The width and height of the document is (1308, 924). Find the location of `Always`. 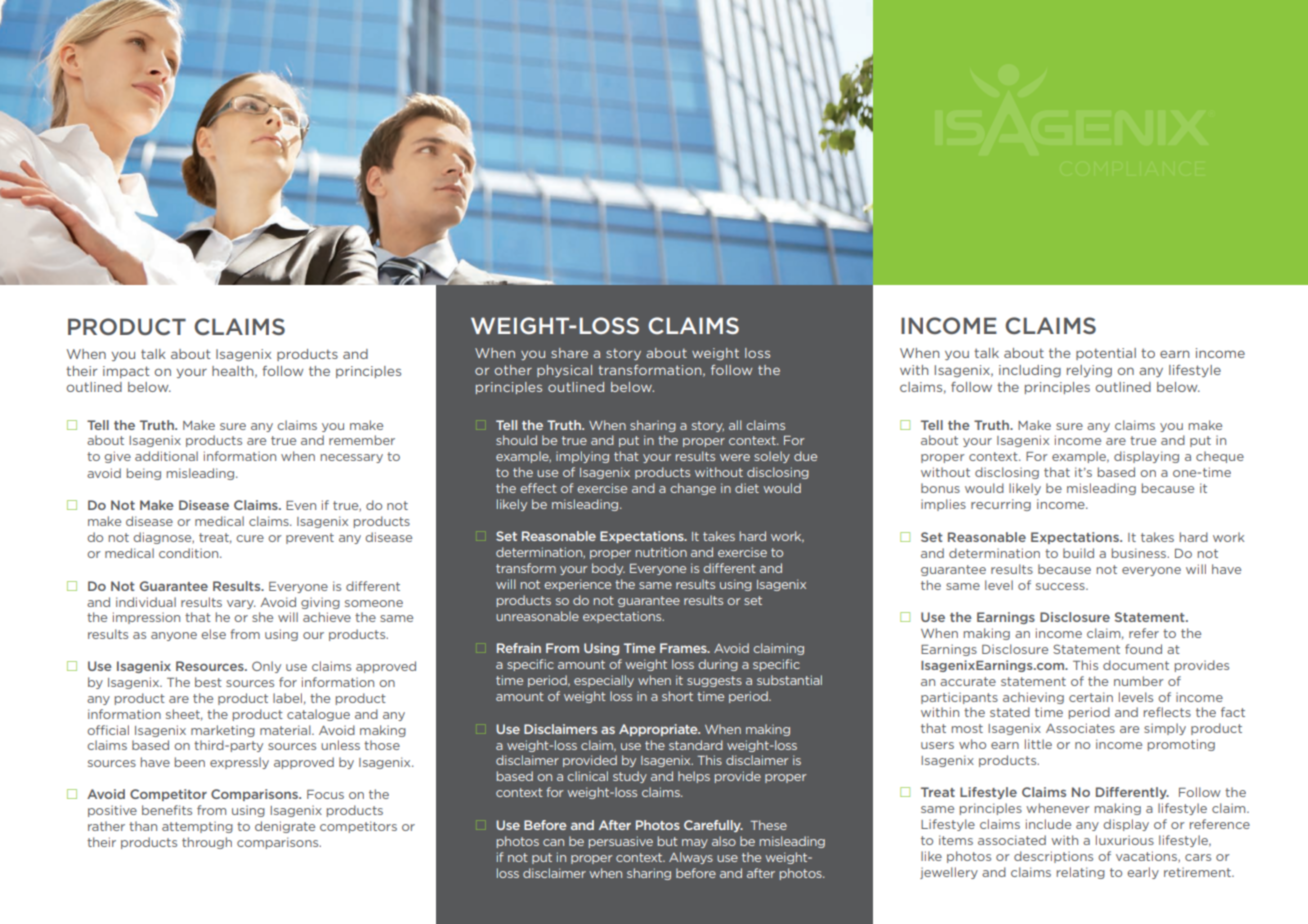

Always is located at coordinates (691, 858).
